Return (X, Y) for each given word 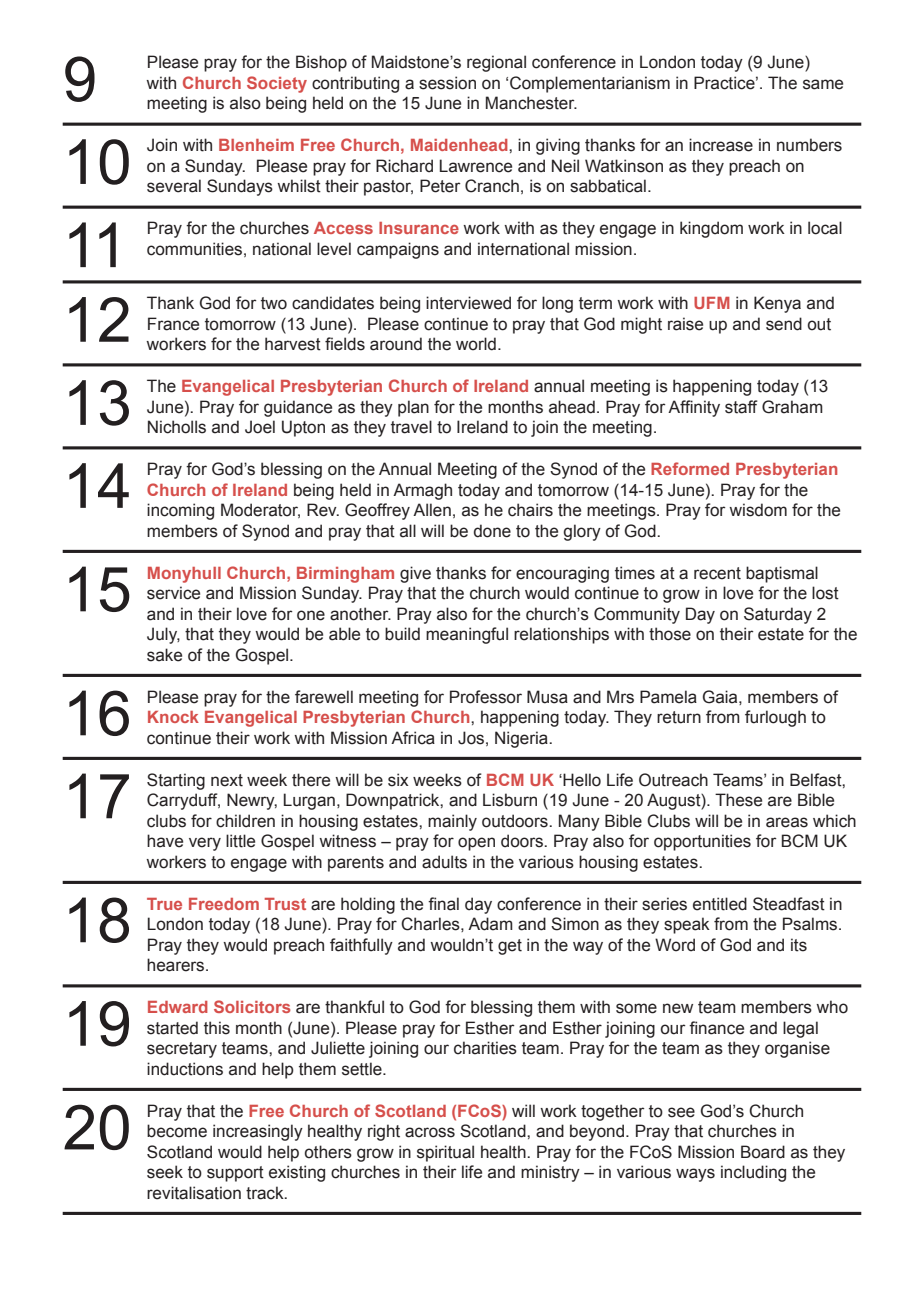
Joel (260, 427)
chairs (530, 510)
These (738, 800)
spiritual (445, 1153)
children (245, 821)
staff (741, 407)
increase (721, 145)
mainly (452, 822)
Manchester (531, 103)
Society (277, 84)
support (235, 1174)
